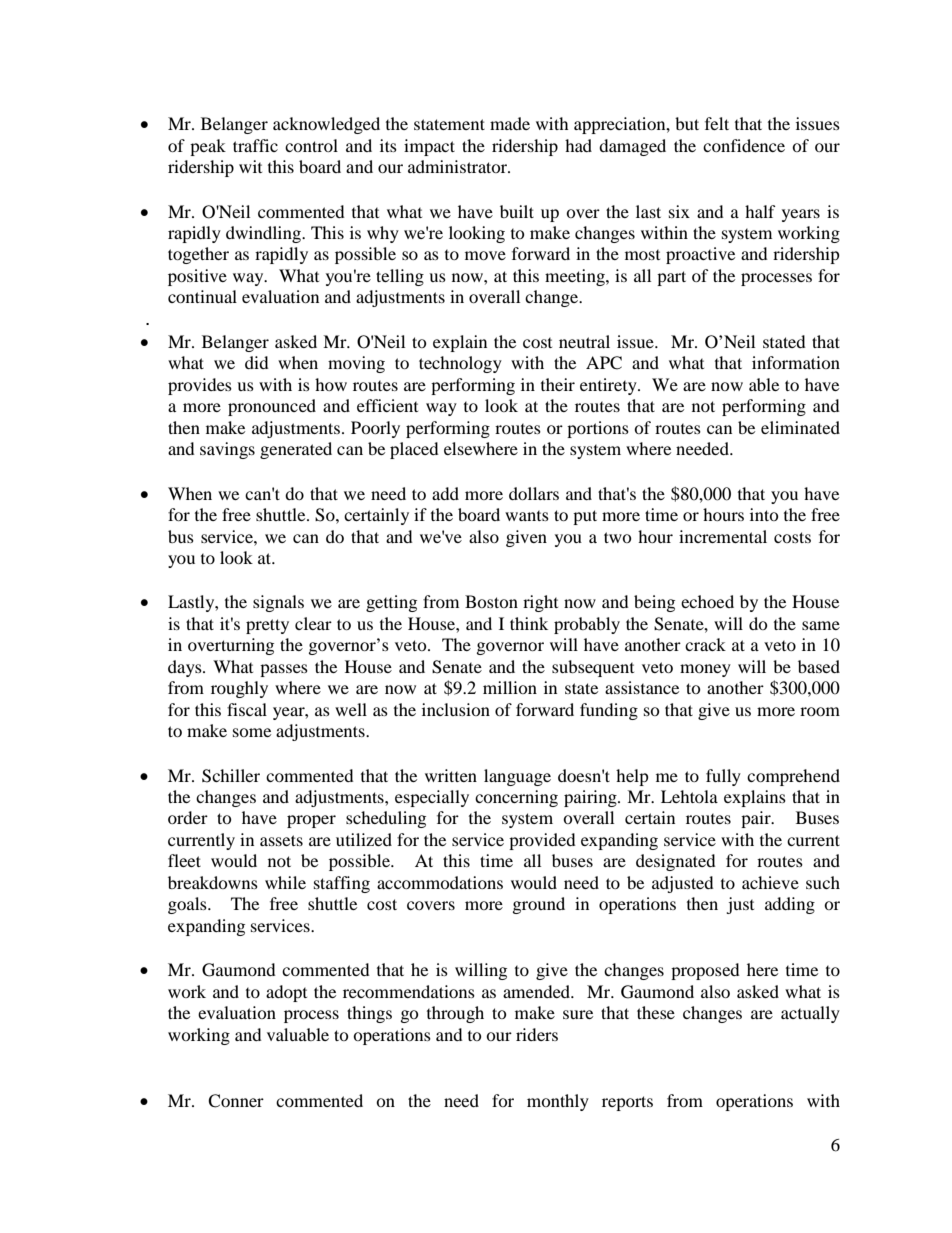 The image size is (952, 1233). What do you see at coordinates (255, 145) in the screenshot?
I see `traffic` at bounding box center [255, 145].
